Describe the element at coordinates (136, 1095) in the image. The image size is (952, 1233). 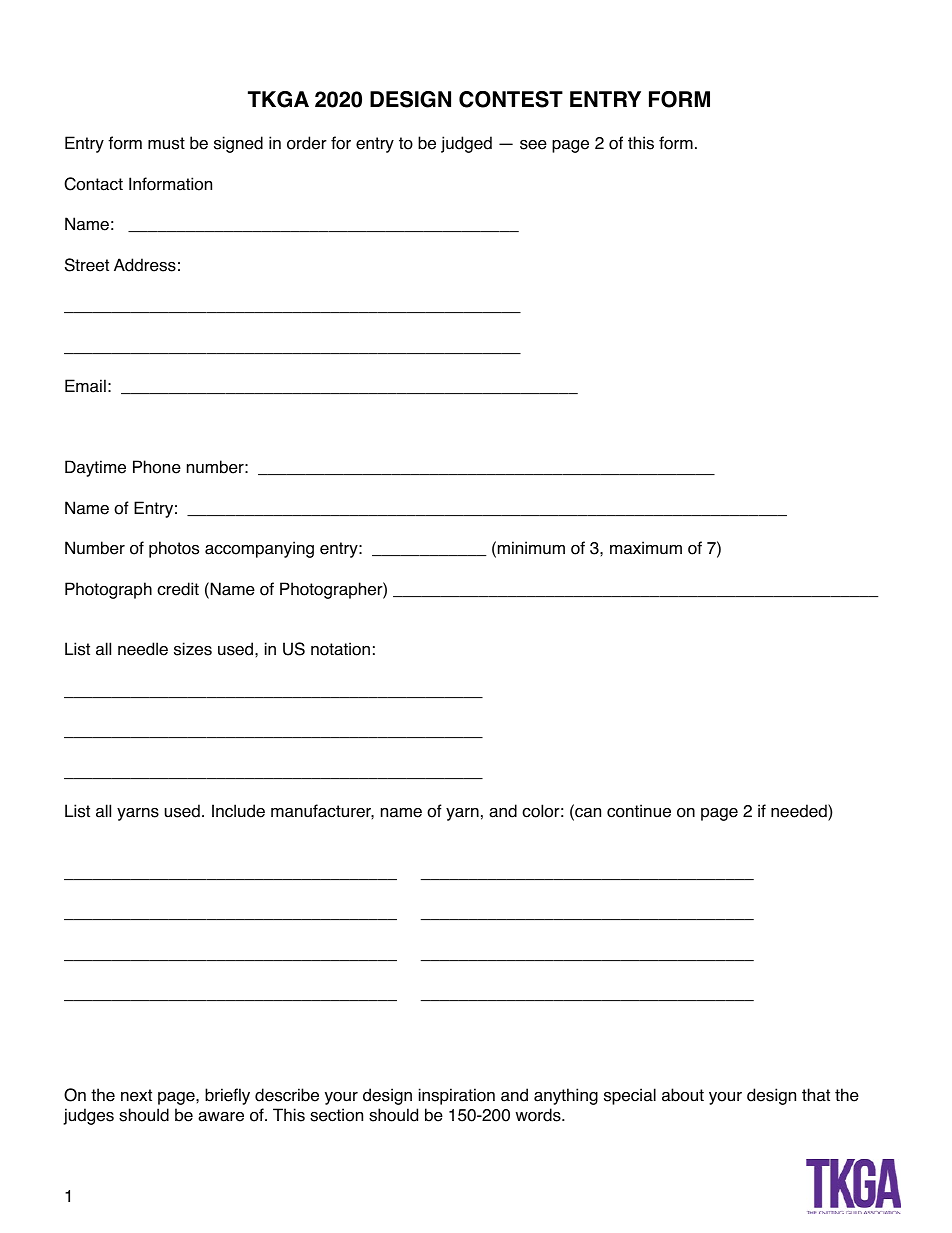
I see `next` at that location.
